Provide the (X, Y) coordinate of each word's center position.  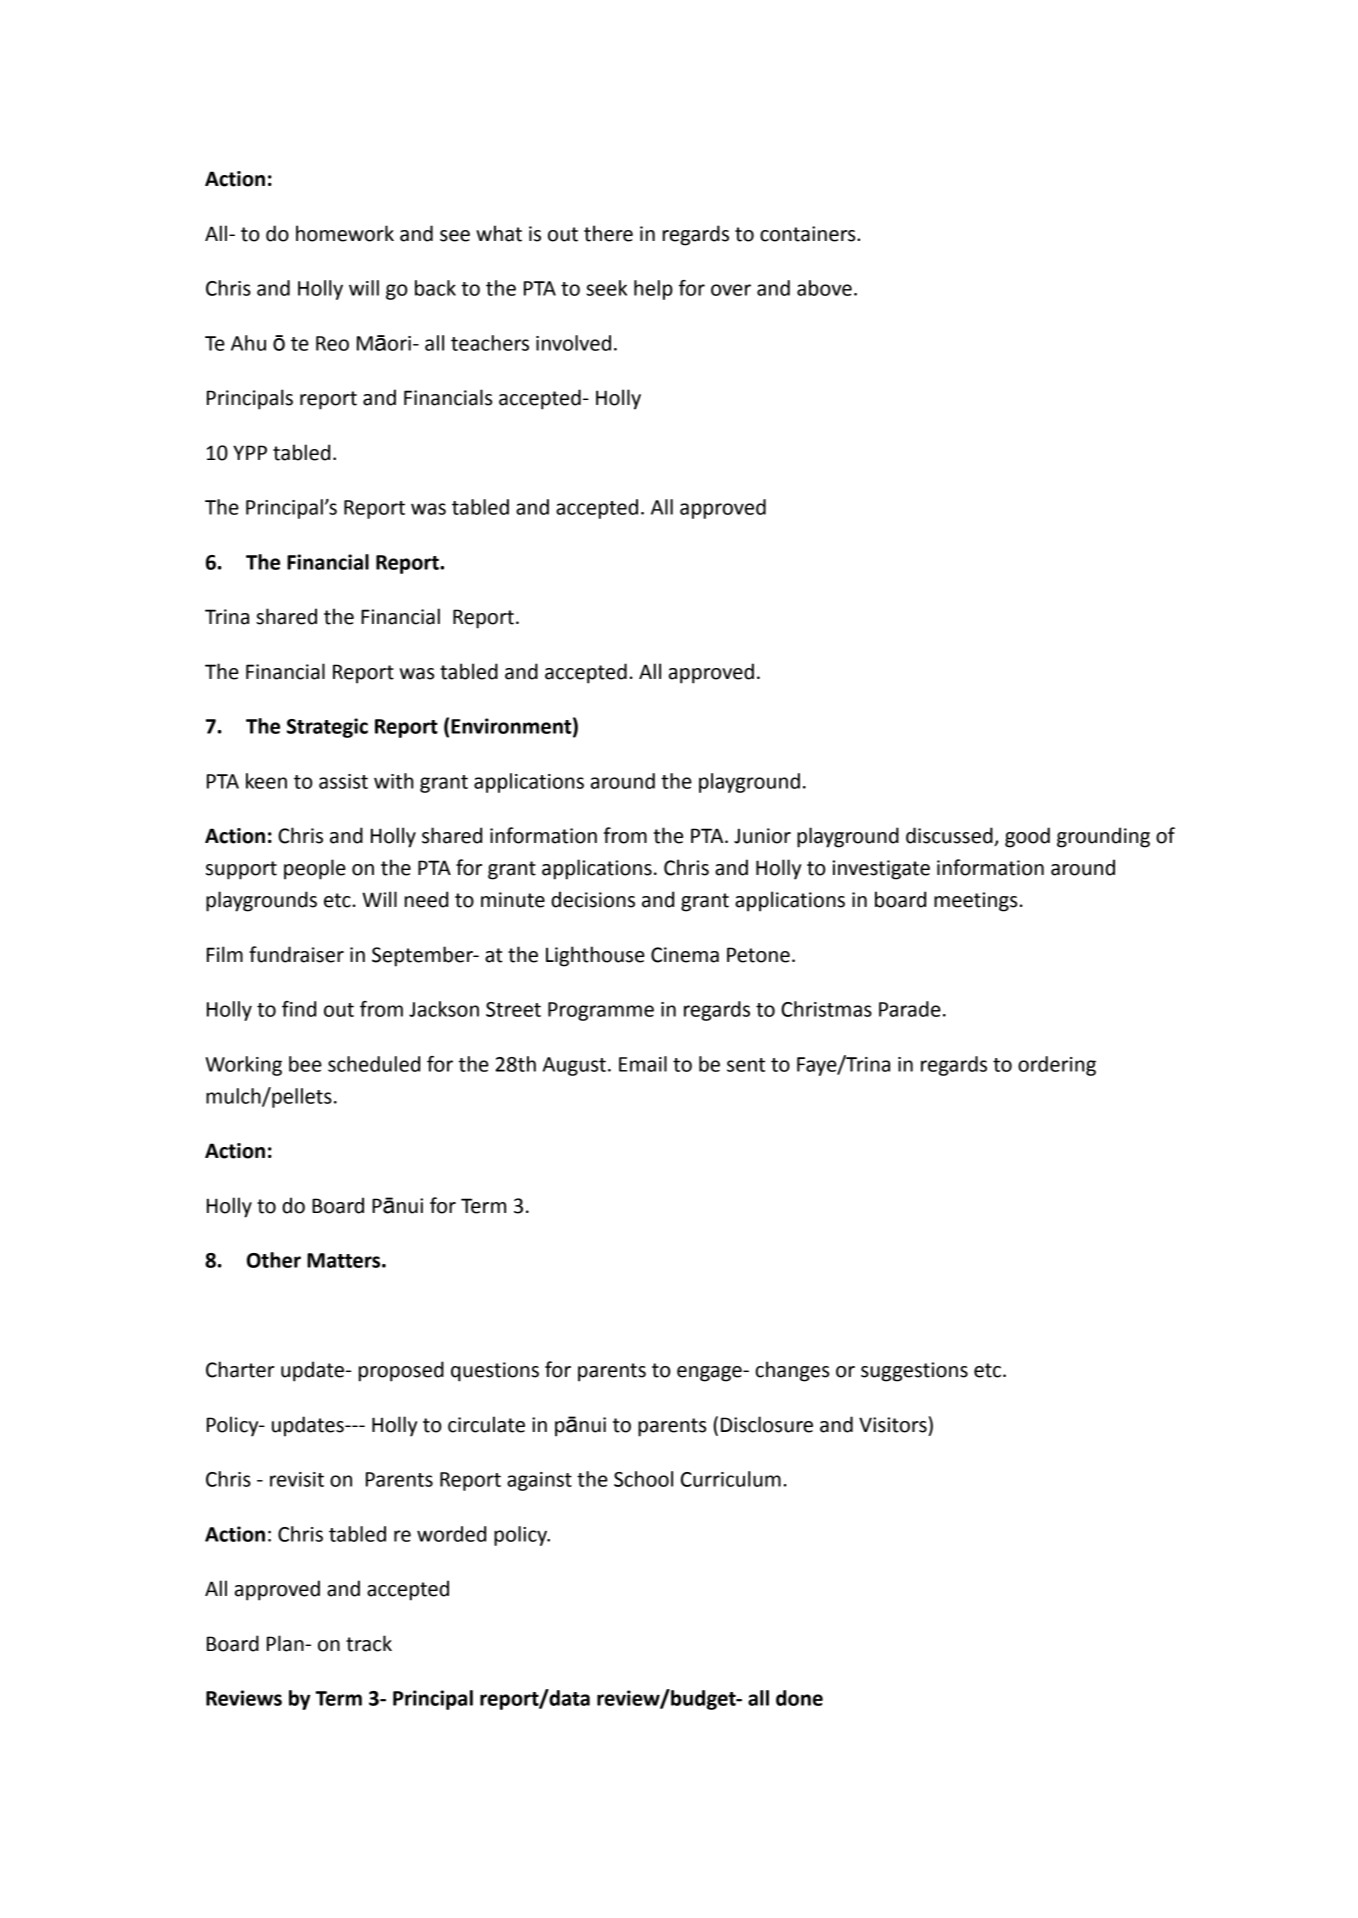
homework (345, 233)
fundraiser (296, 954)
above (824, 288)
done (799, 1698)
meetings (975, 902)
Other (274, 1260)
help (653, 290)
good (1027, 837)
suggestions (914, 1372)
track (369, 1643)
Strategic (327, 728)
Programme (601, 1011)
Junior (762, 836)
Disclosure (767, 1424)
